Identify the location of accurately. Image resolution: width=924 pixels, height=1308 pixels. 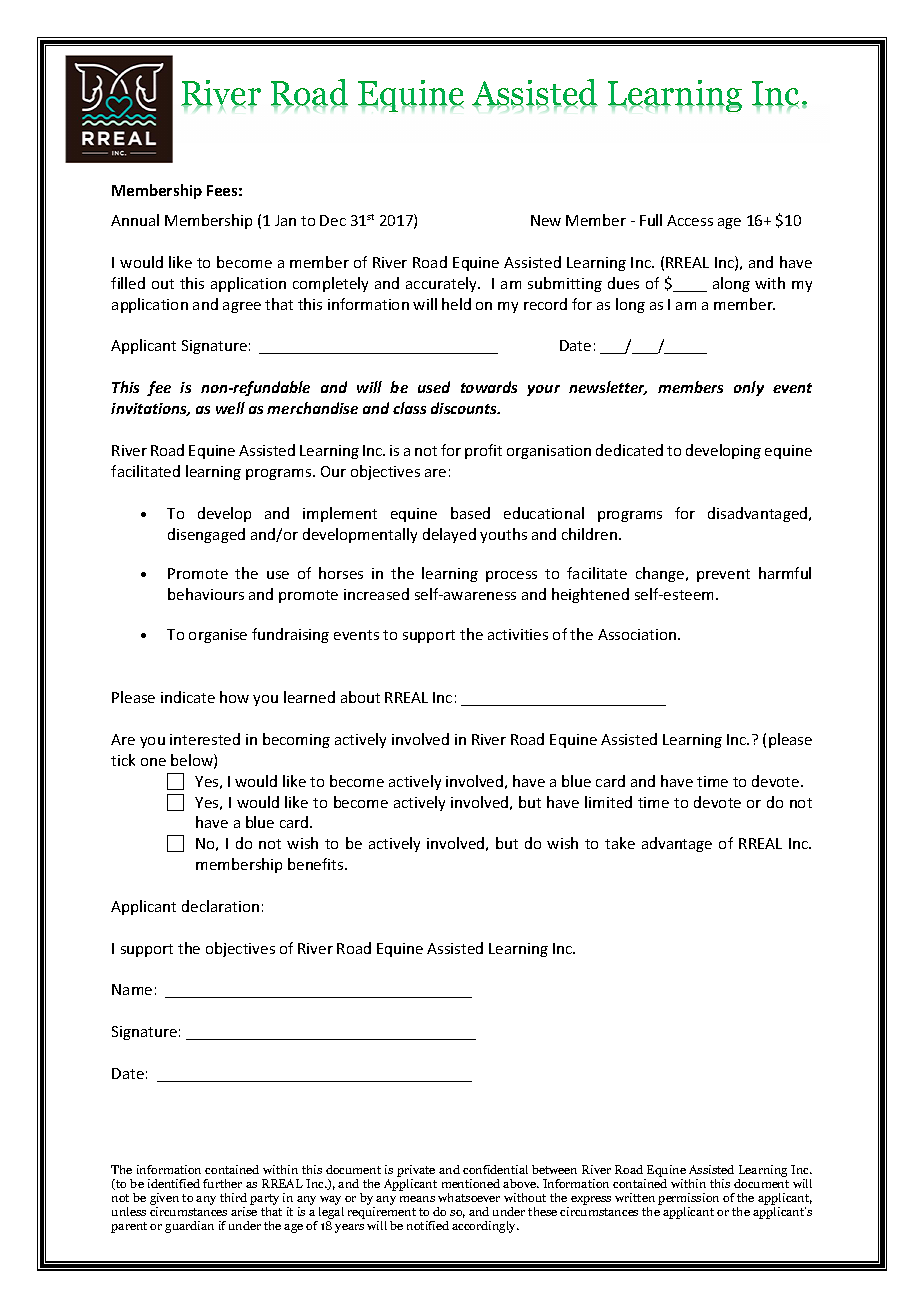
(443, 284).
